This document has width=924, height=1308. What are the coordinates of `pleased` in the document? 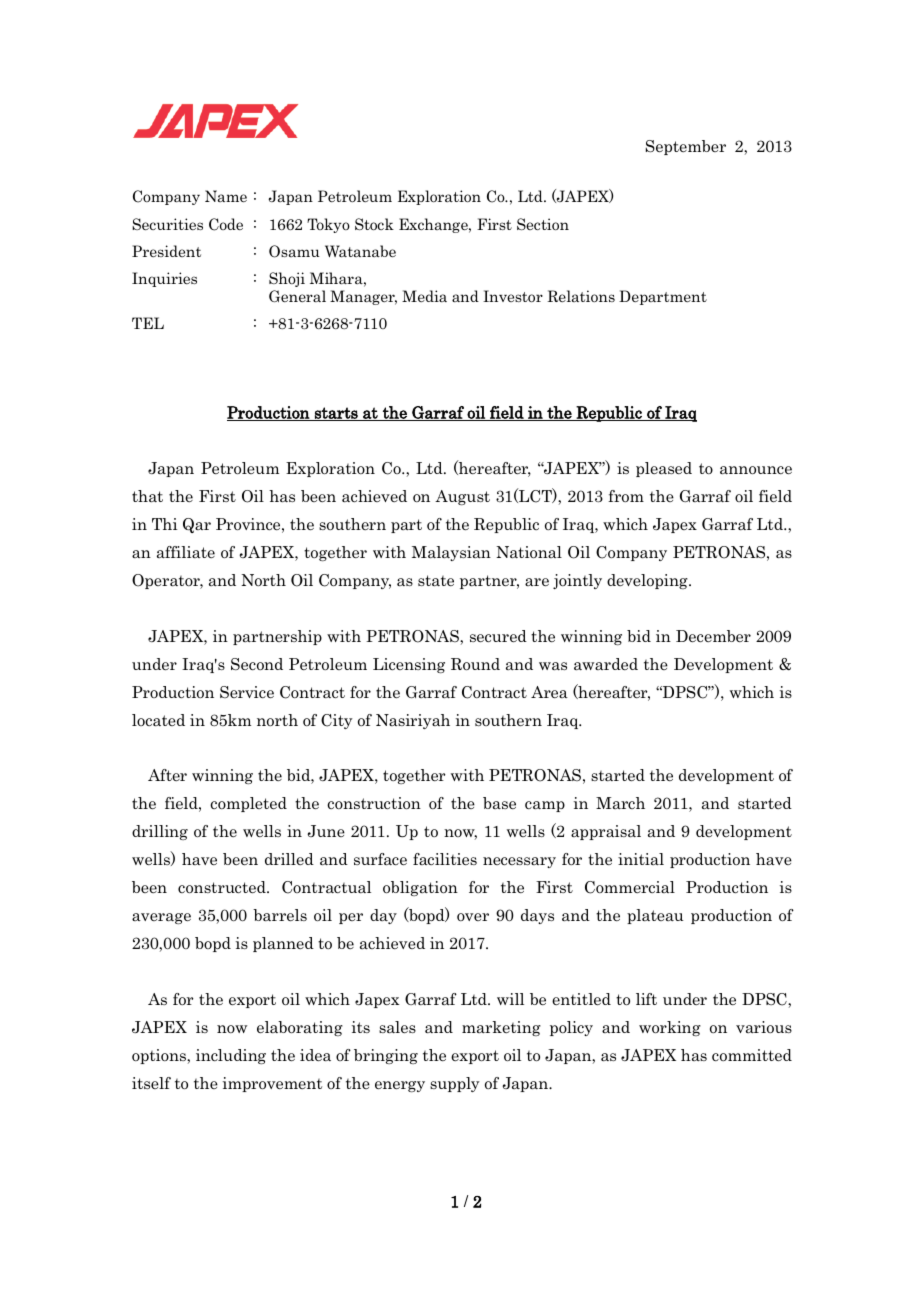 It's located at (664, 469).
